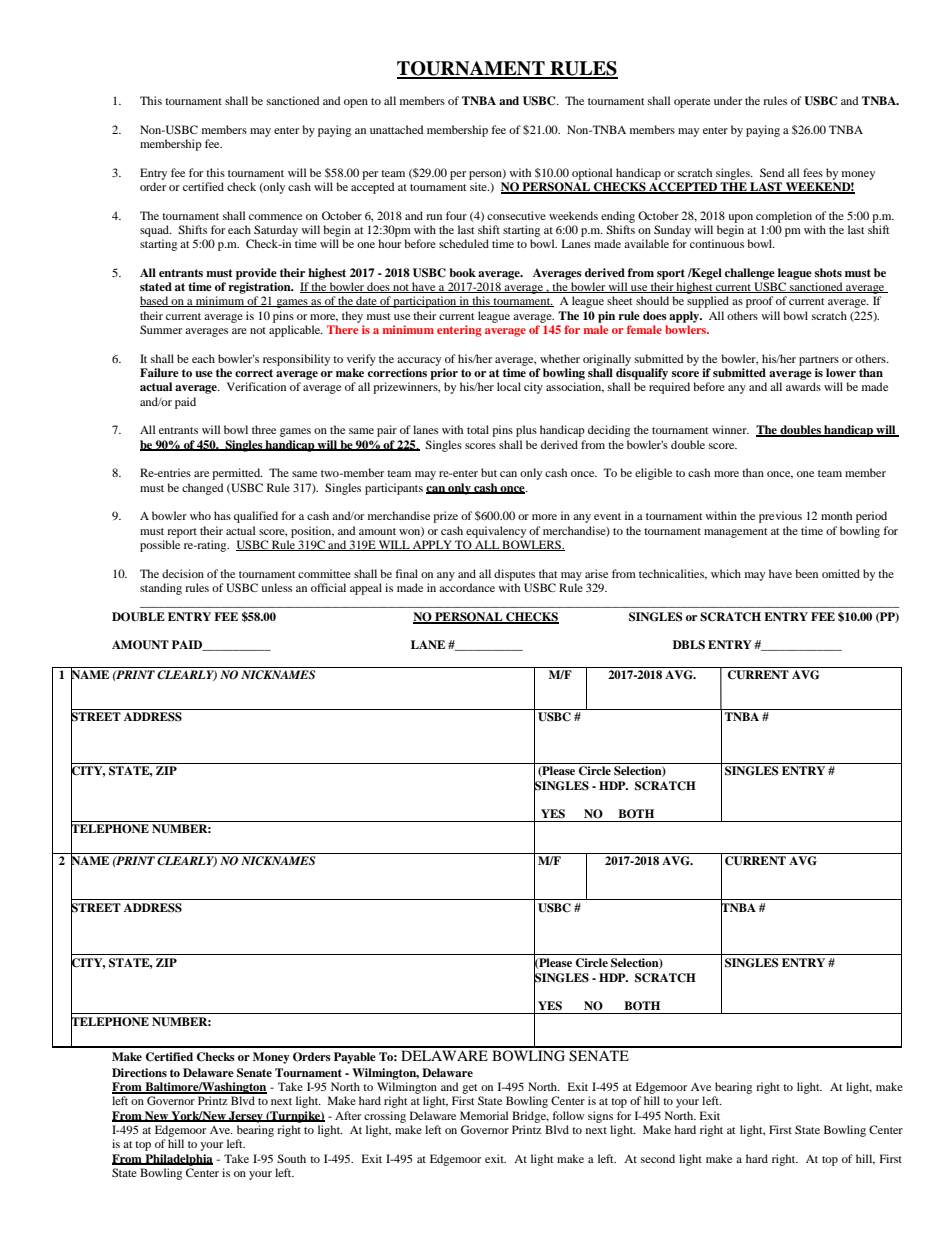 The height and width of the screenshot is (1233, 952). What do you see at coordinates (479, 186) in the screenshot?
I see `site` at bounding box center [479, 186].
